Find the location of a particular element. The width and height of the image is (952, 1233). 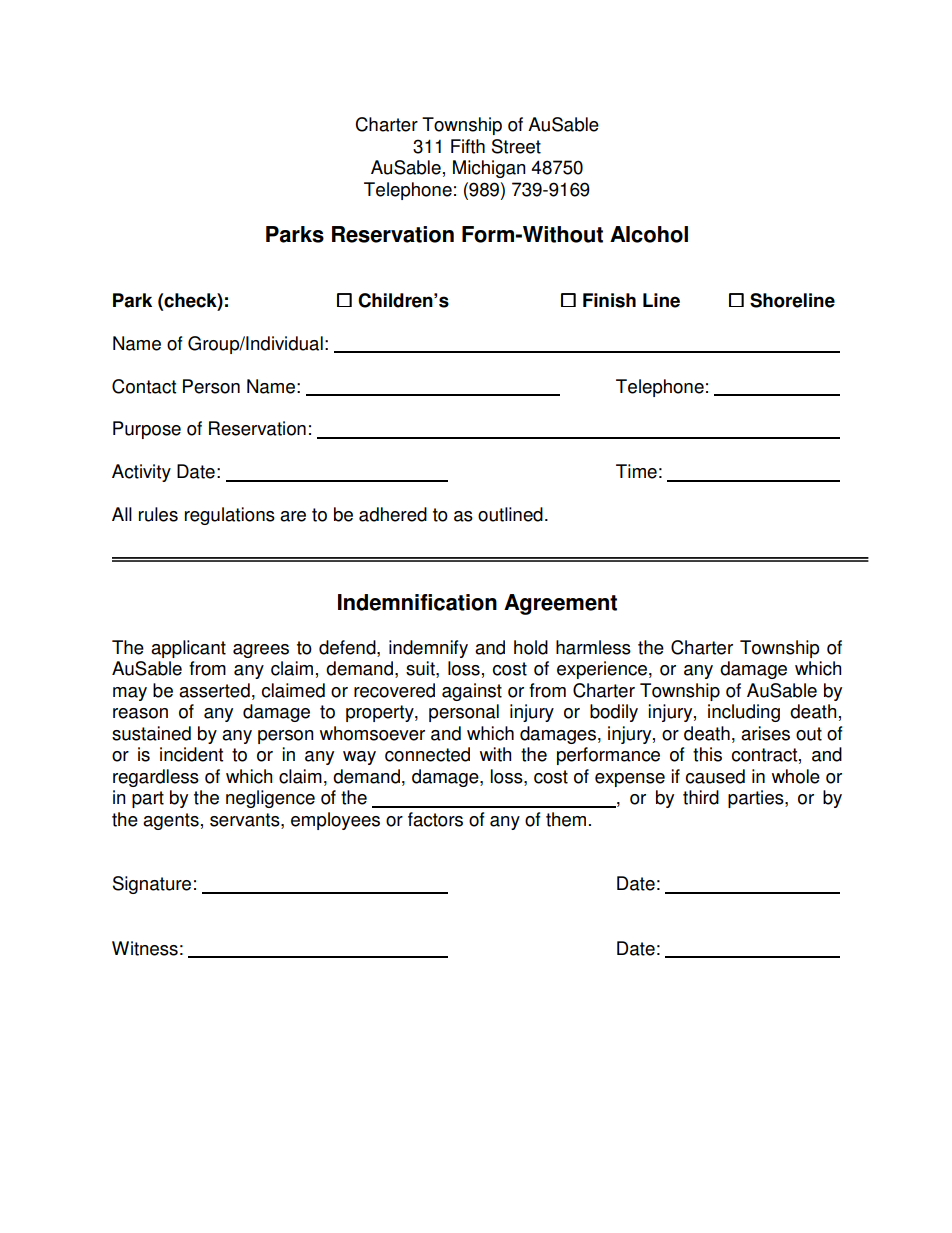

incident is located at coordinates (191, 754).
